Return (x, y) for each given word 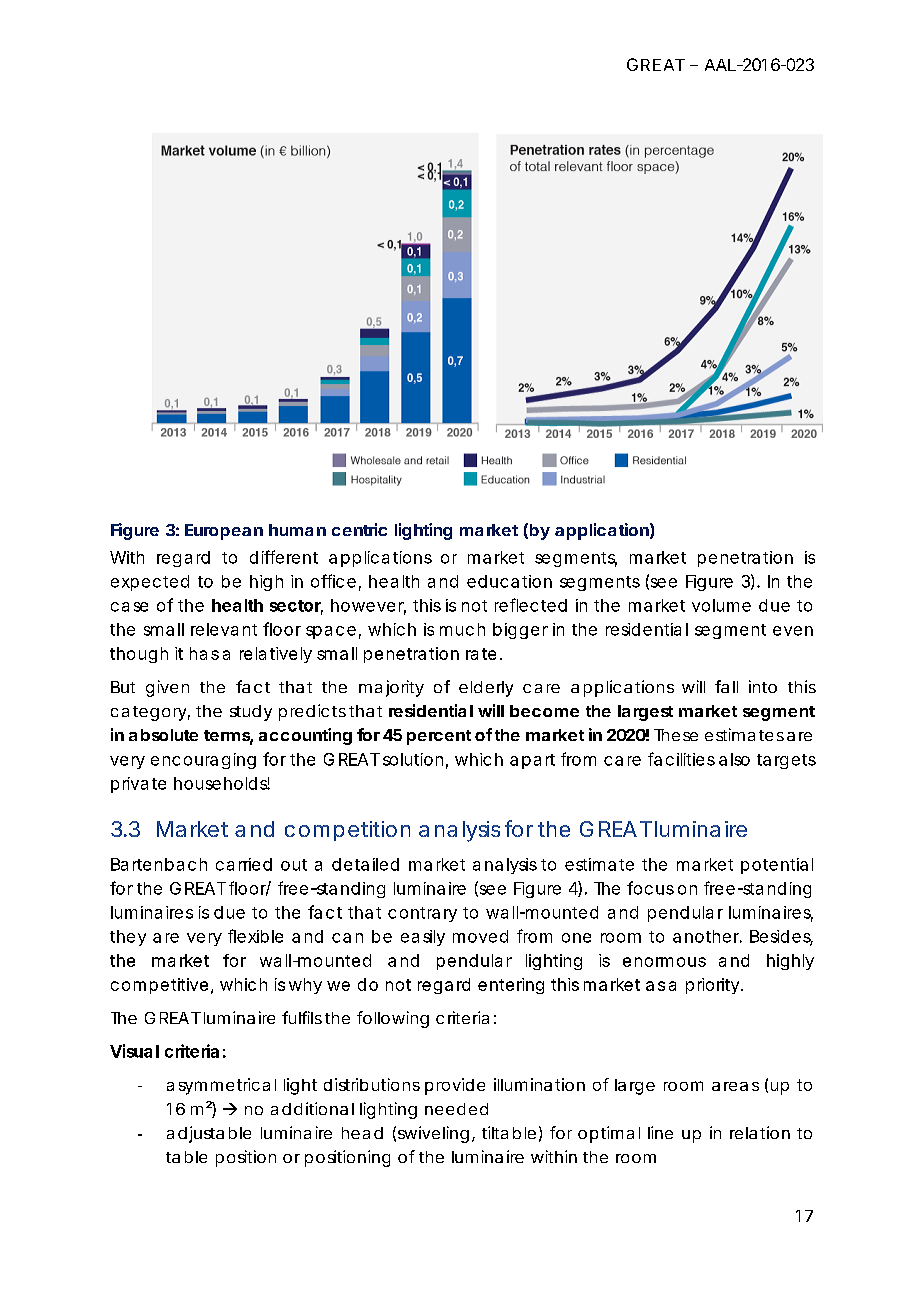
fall (726, 686)
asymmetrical (221, 1086)
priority (714, 986)
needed (456, 1109)
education (509, 581)
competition (347, 831)
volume (721, 605)
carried (244, 864)
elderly (486, 689)
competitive (159, 986)
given (167, 688)
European (224, 532)
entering (511, 986)
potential (777, 866)
